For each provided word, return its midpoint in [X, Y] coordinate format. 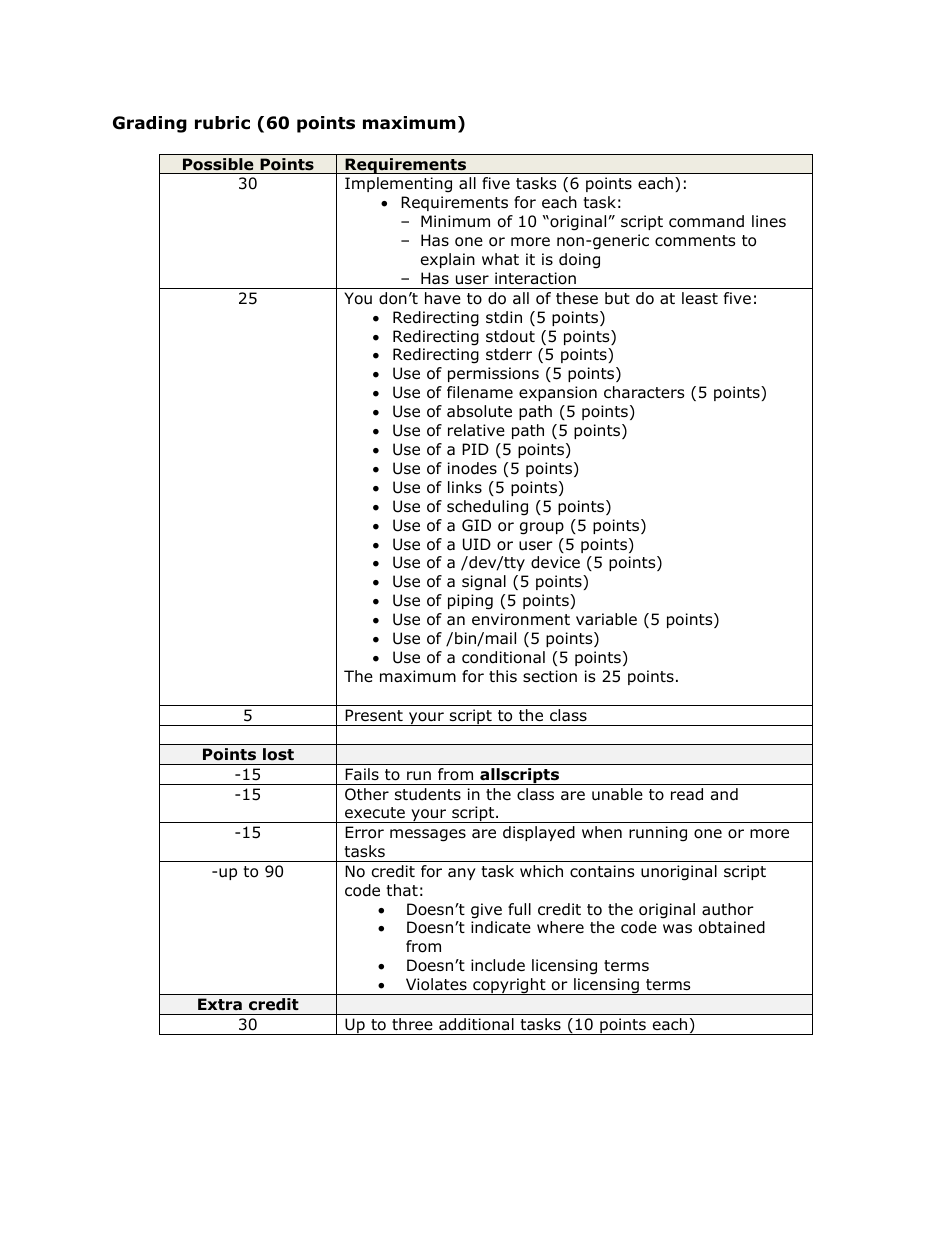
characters [644, 392]
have [443, 298]
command [706, 221]
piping [470, 602]
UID [477, 544]
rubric [222, 123]
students [428, 794]
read [687, 794]
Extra [220, 1004]
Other [367, 794]
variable [606, 619]
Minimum [455, 221]
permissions [493, 374]
